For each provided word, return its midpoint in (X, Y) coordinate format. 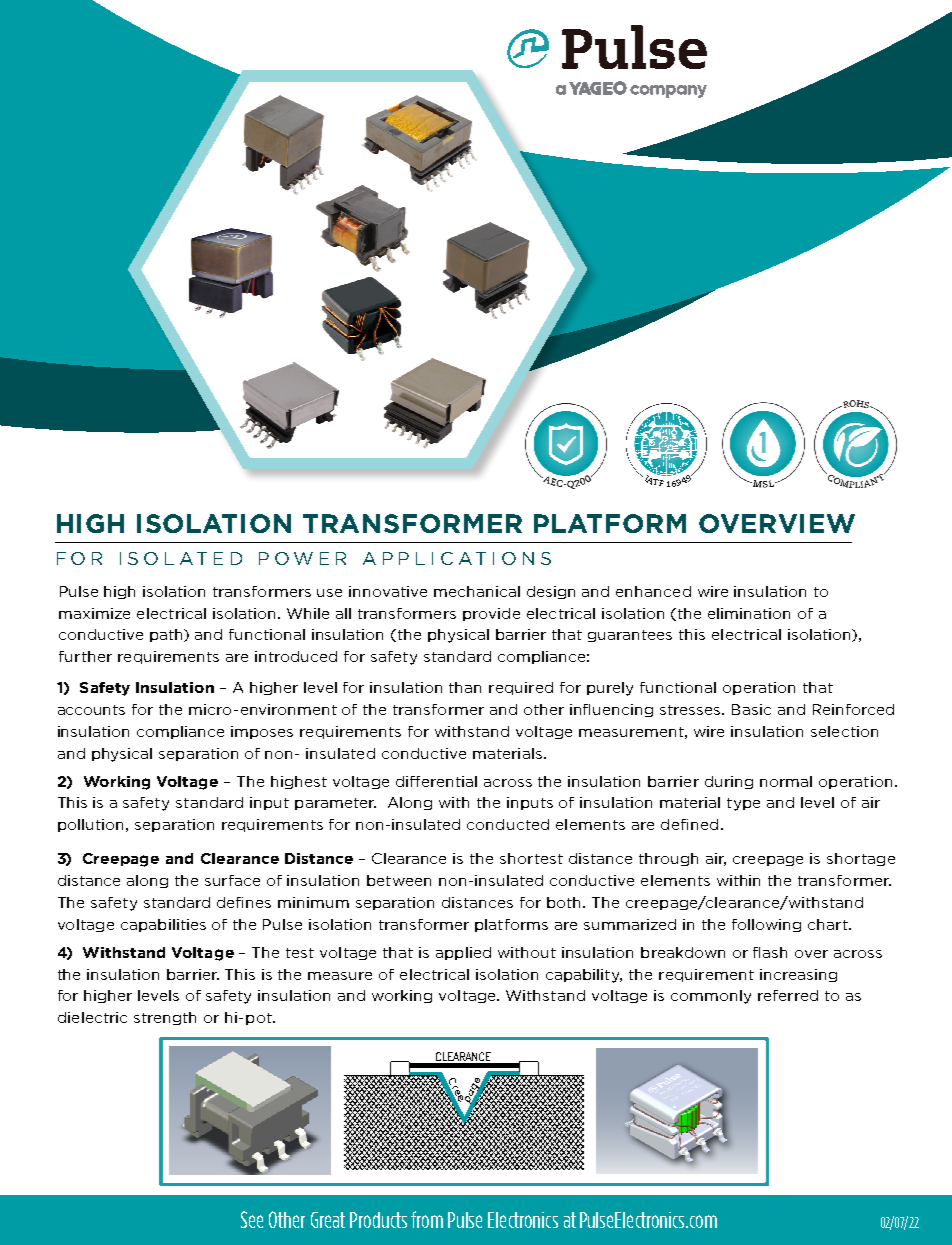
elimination (749, 613)
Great (328, 1220)
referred (788, 995)
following (766, 925)
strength (165, 1018)
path (168, 635)
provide (491, 614)
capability (584, 976)
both (565, 902)
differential (436, 781)
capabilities (163, 925)
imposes (262, 732)
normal (786, 781)
